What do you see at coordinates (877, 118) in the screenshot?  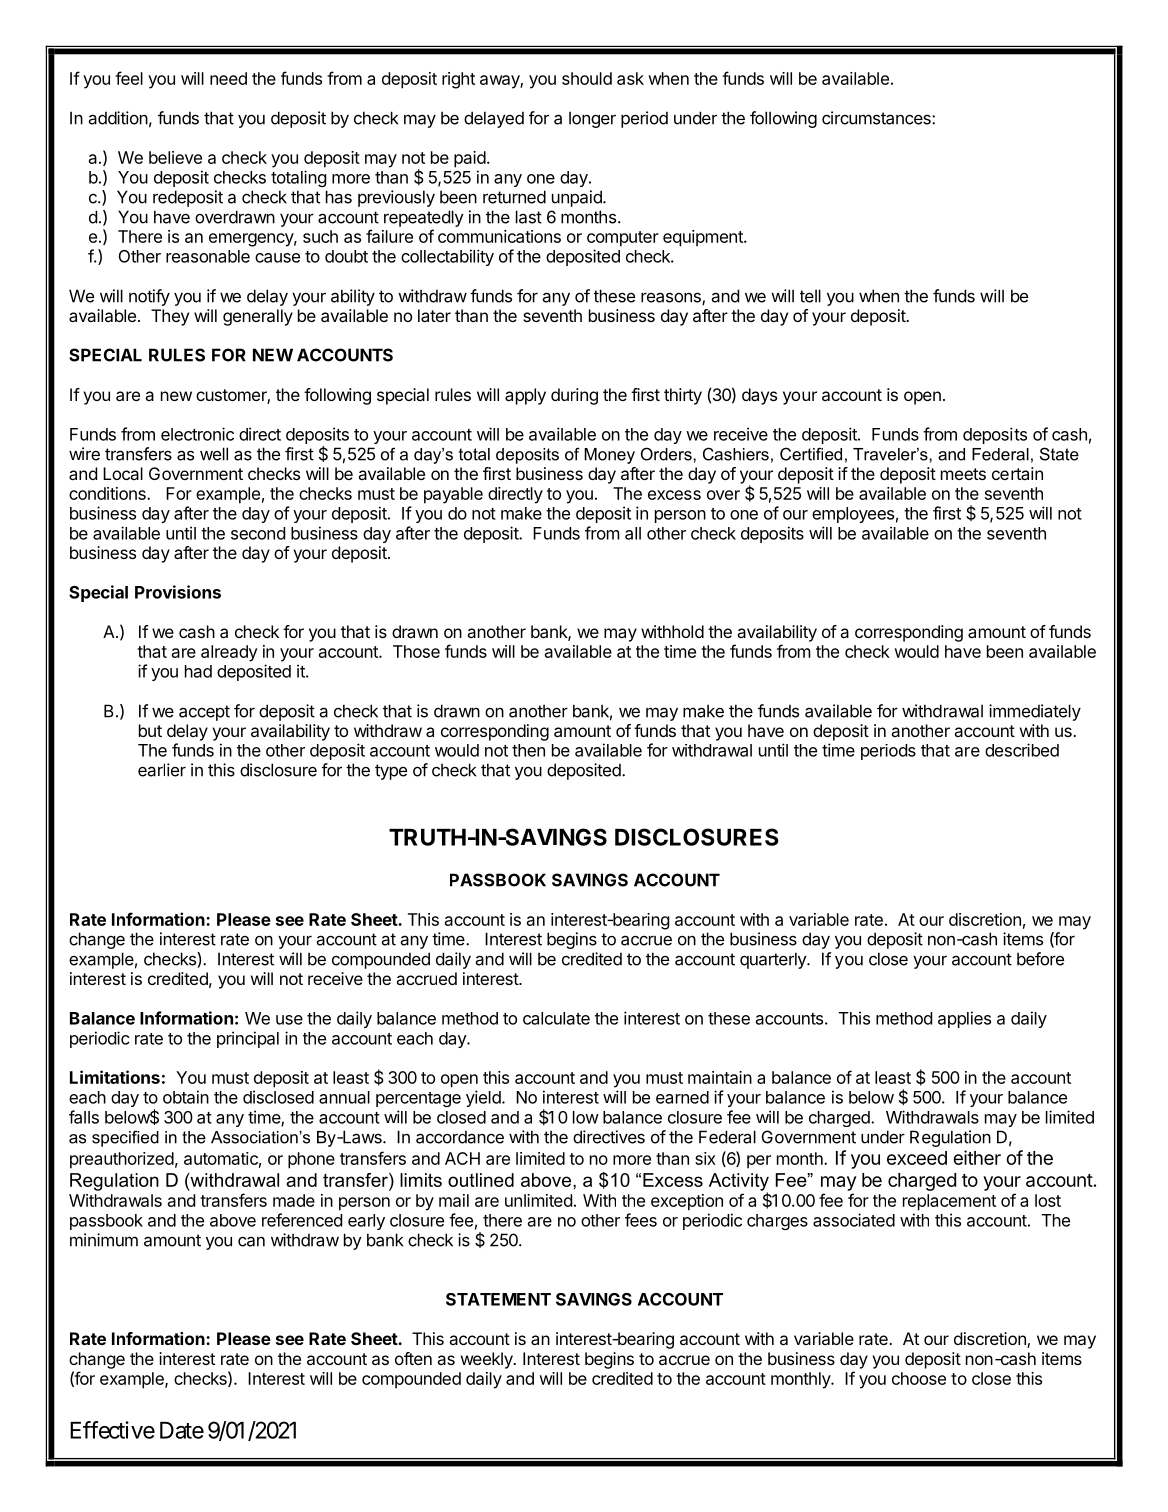 I see `circumstances` at bounding box center [877, 118].
